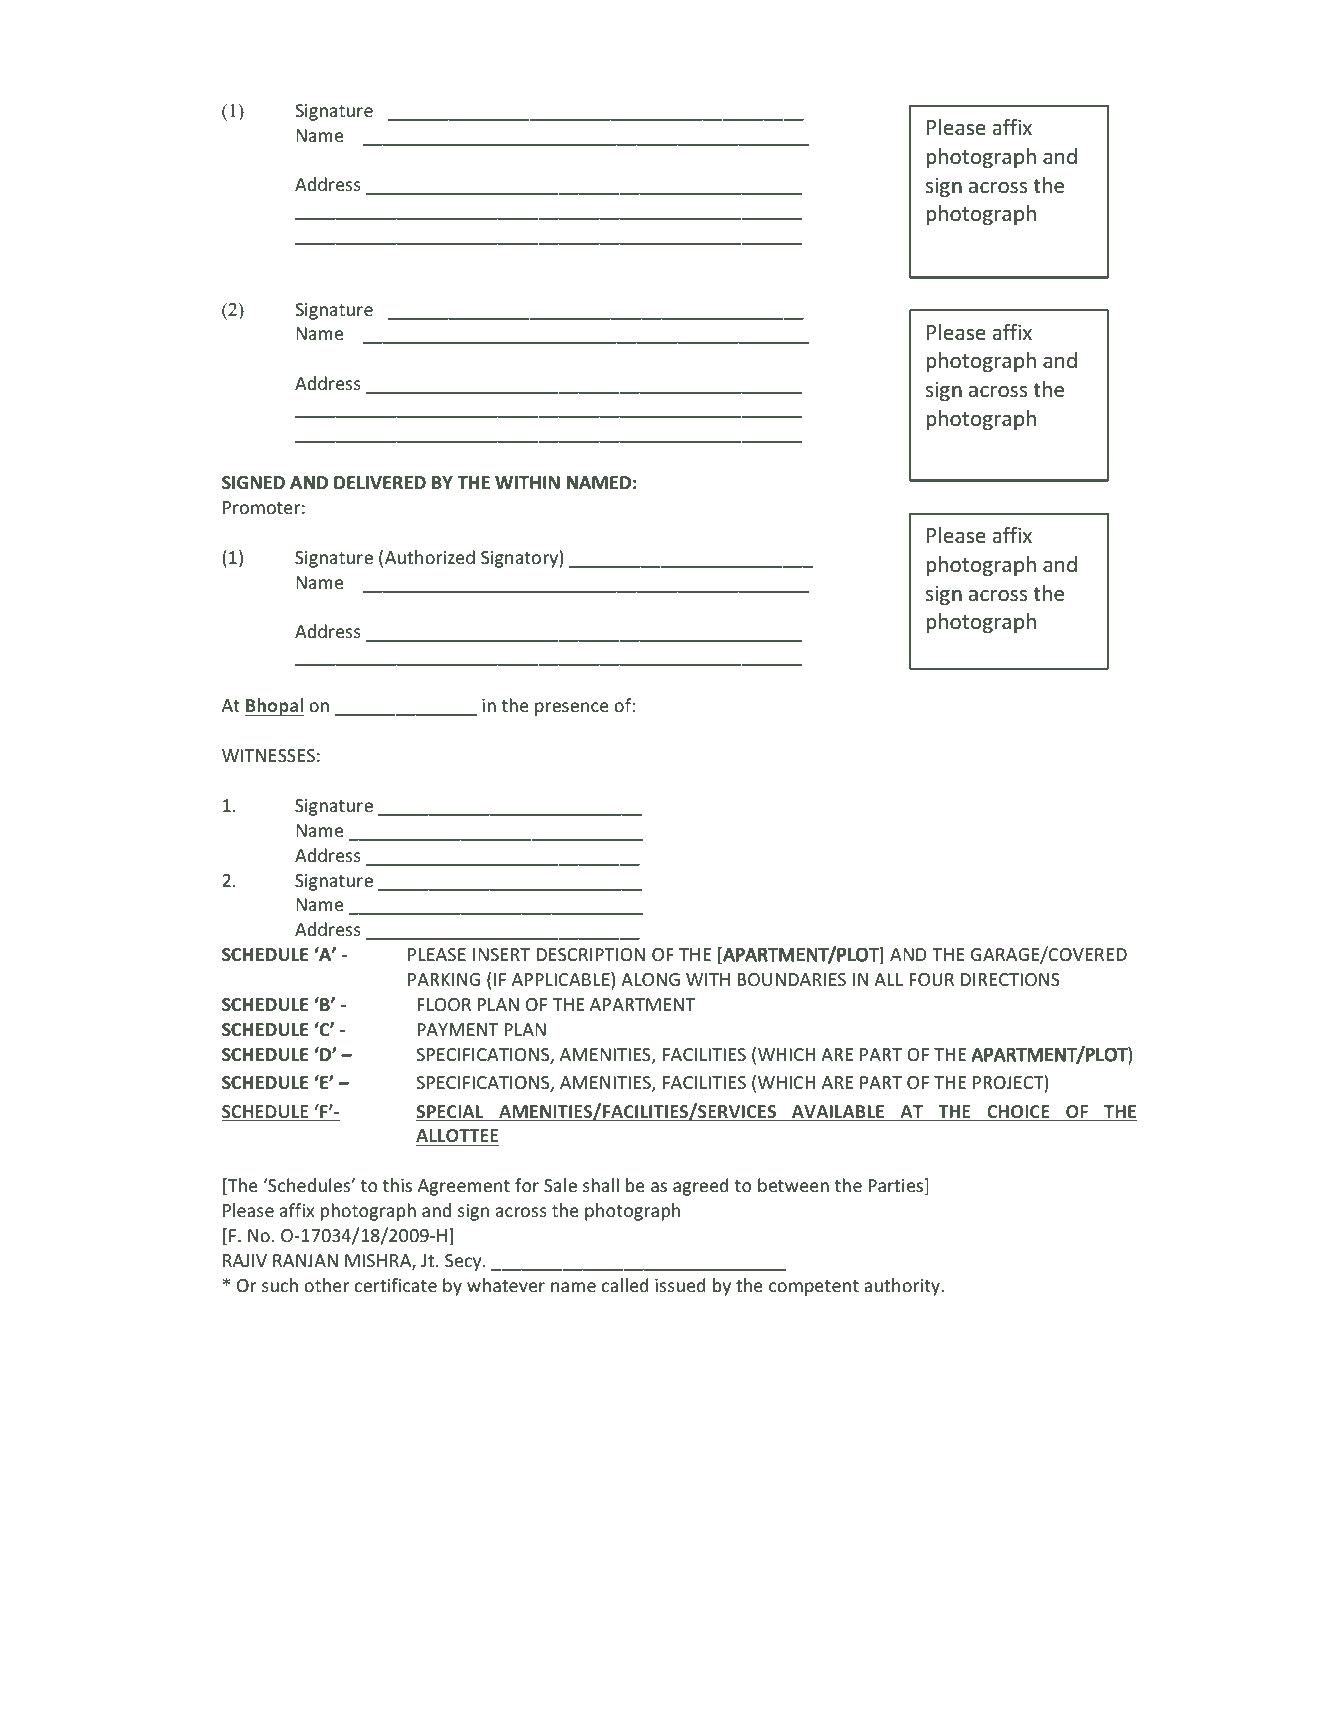 The width and height of the screenshot is (1328, 1718). Describe the element at coordinates (625, 1285) in the screenshot. I see `called` at that location.
